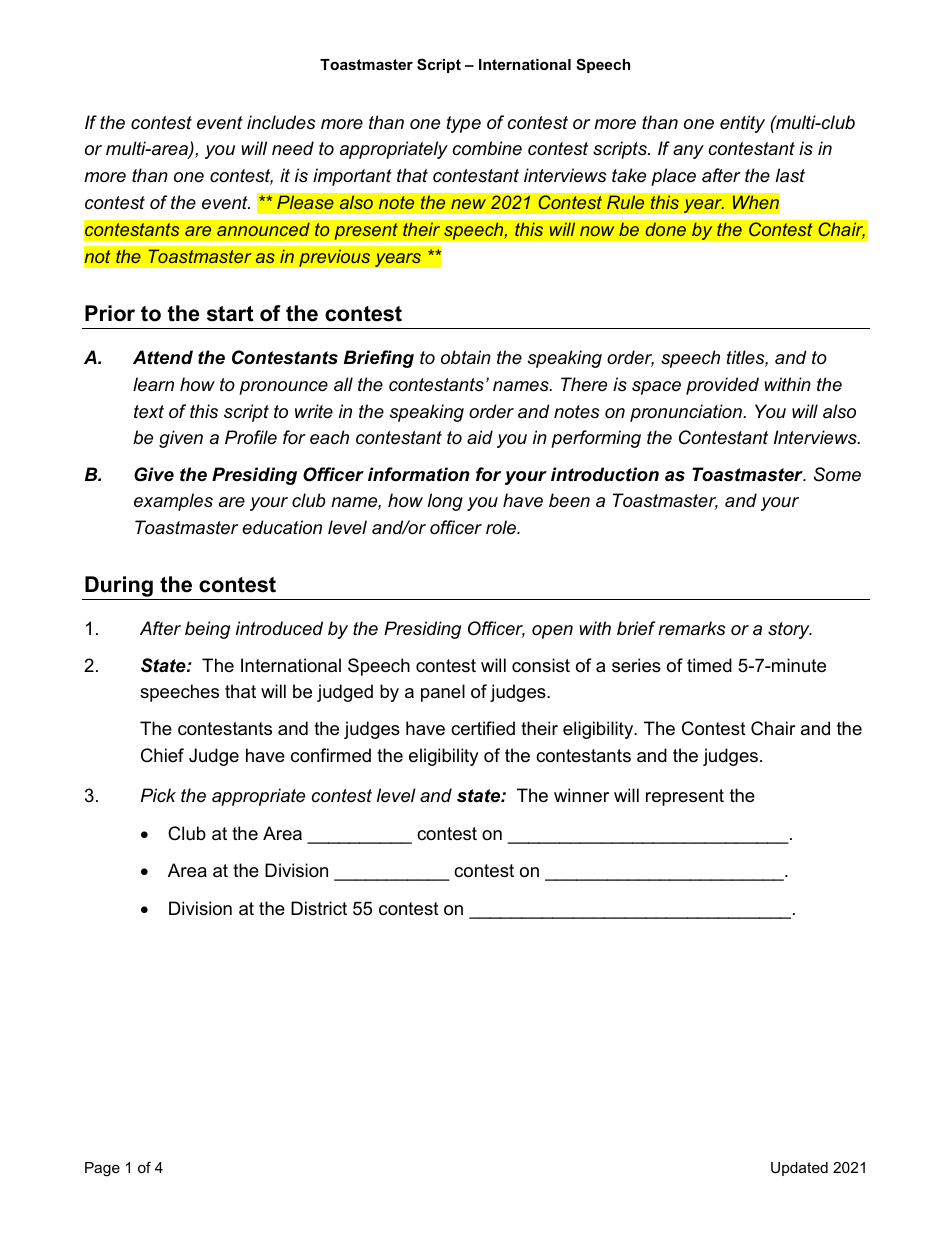 This page has width=952, height=1233. What do you see at coordinates (722, 386) in the page?
I see `provided` at bounding box center [722, 386].
